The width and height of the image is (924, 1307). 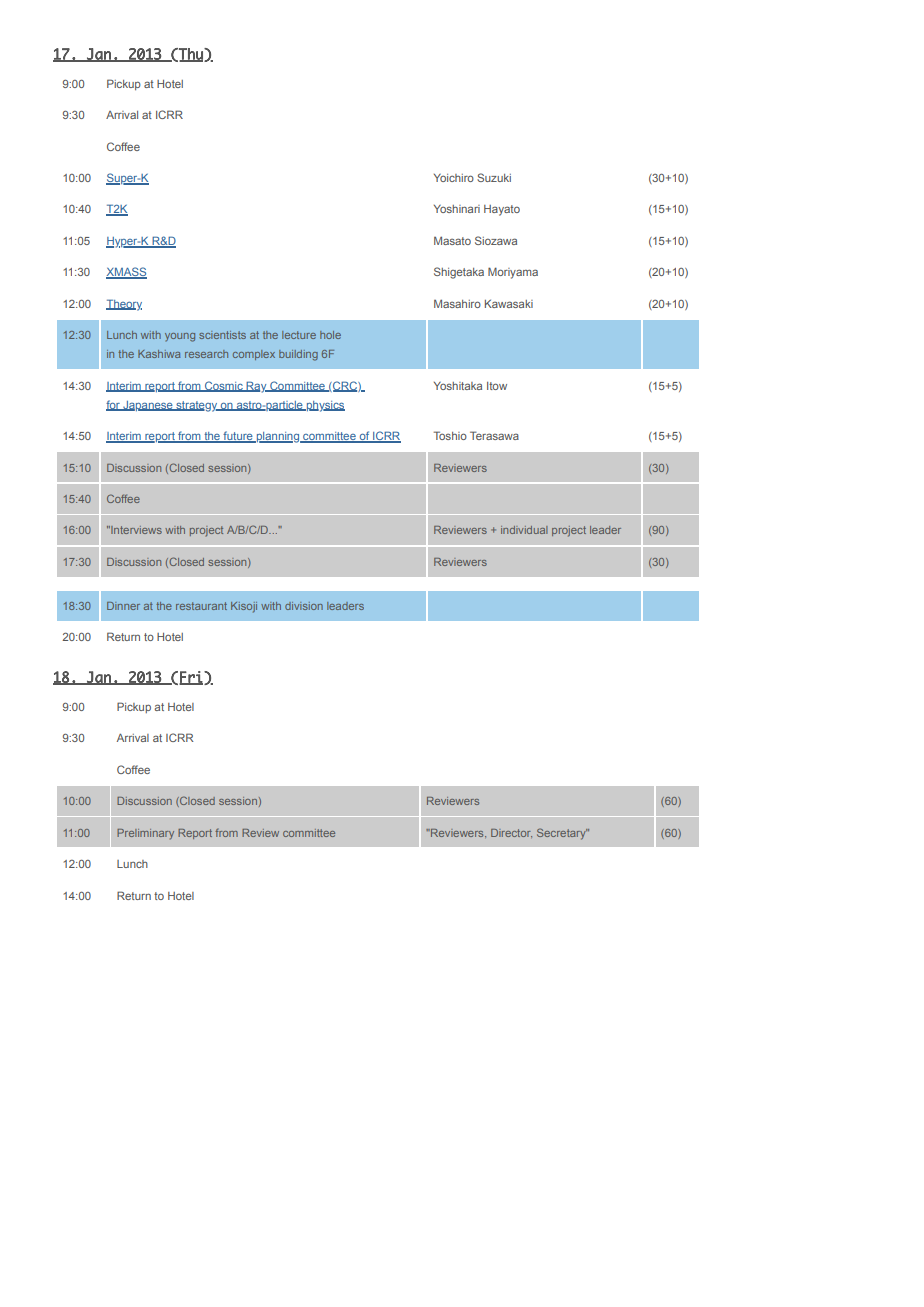 I want to click on individual, so click(x=524, y=530).
